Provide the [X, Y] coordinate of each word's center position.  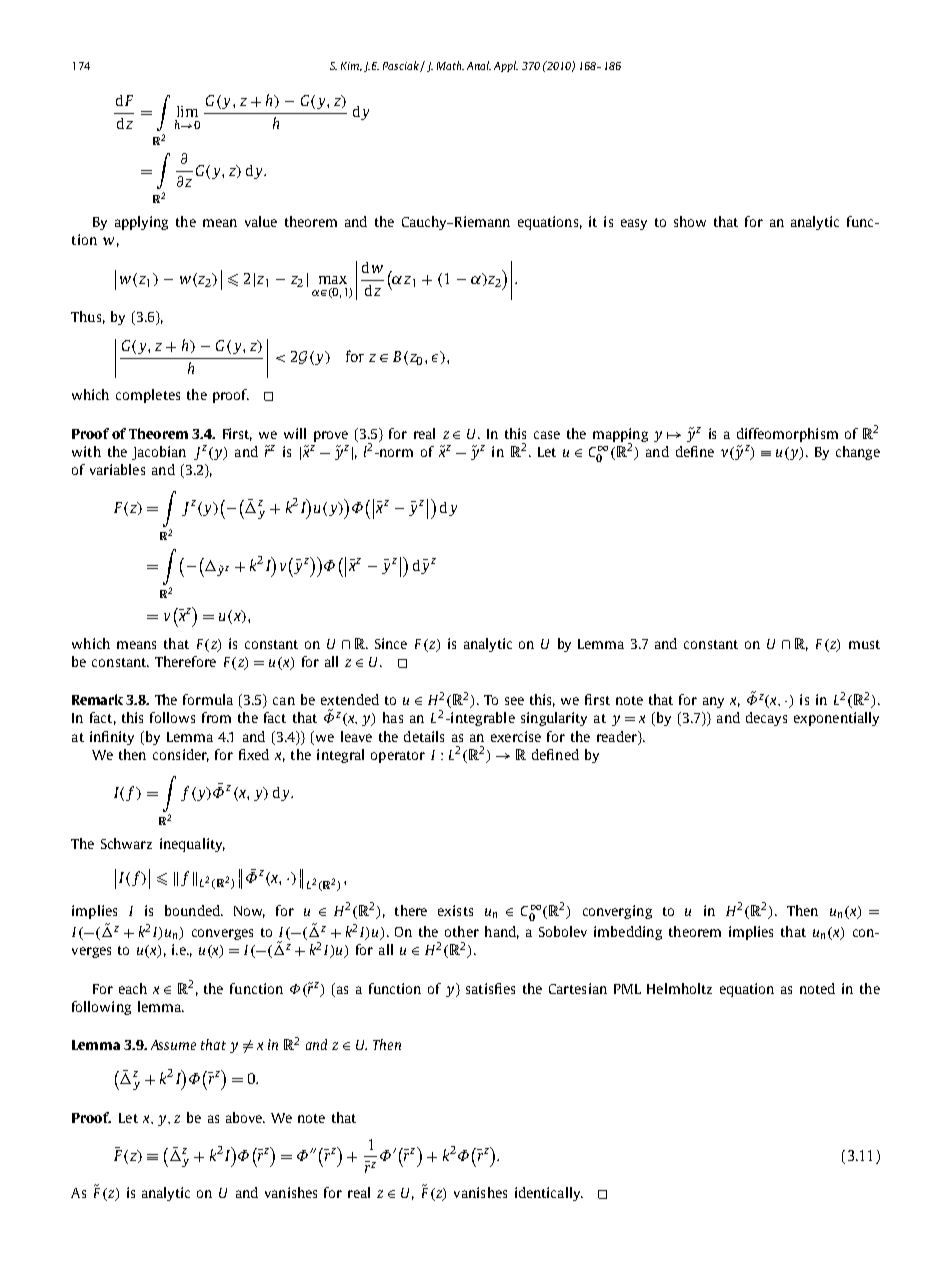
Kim [351, 66]
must [864, 644]
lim [187, 111]
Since [391, 643]
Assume [173, 1045]
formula [208, 699]
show [690, 221]
